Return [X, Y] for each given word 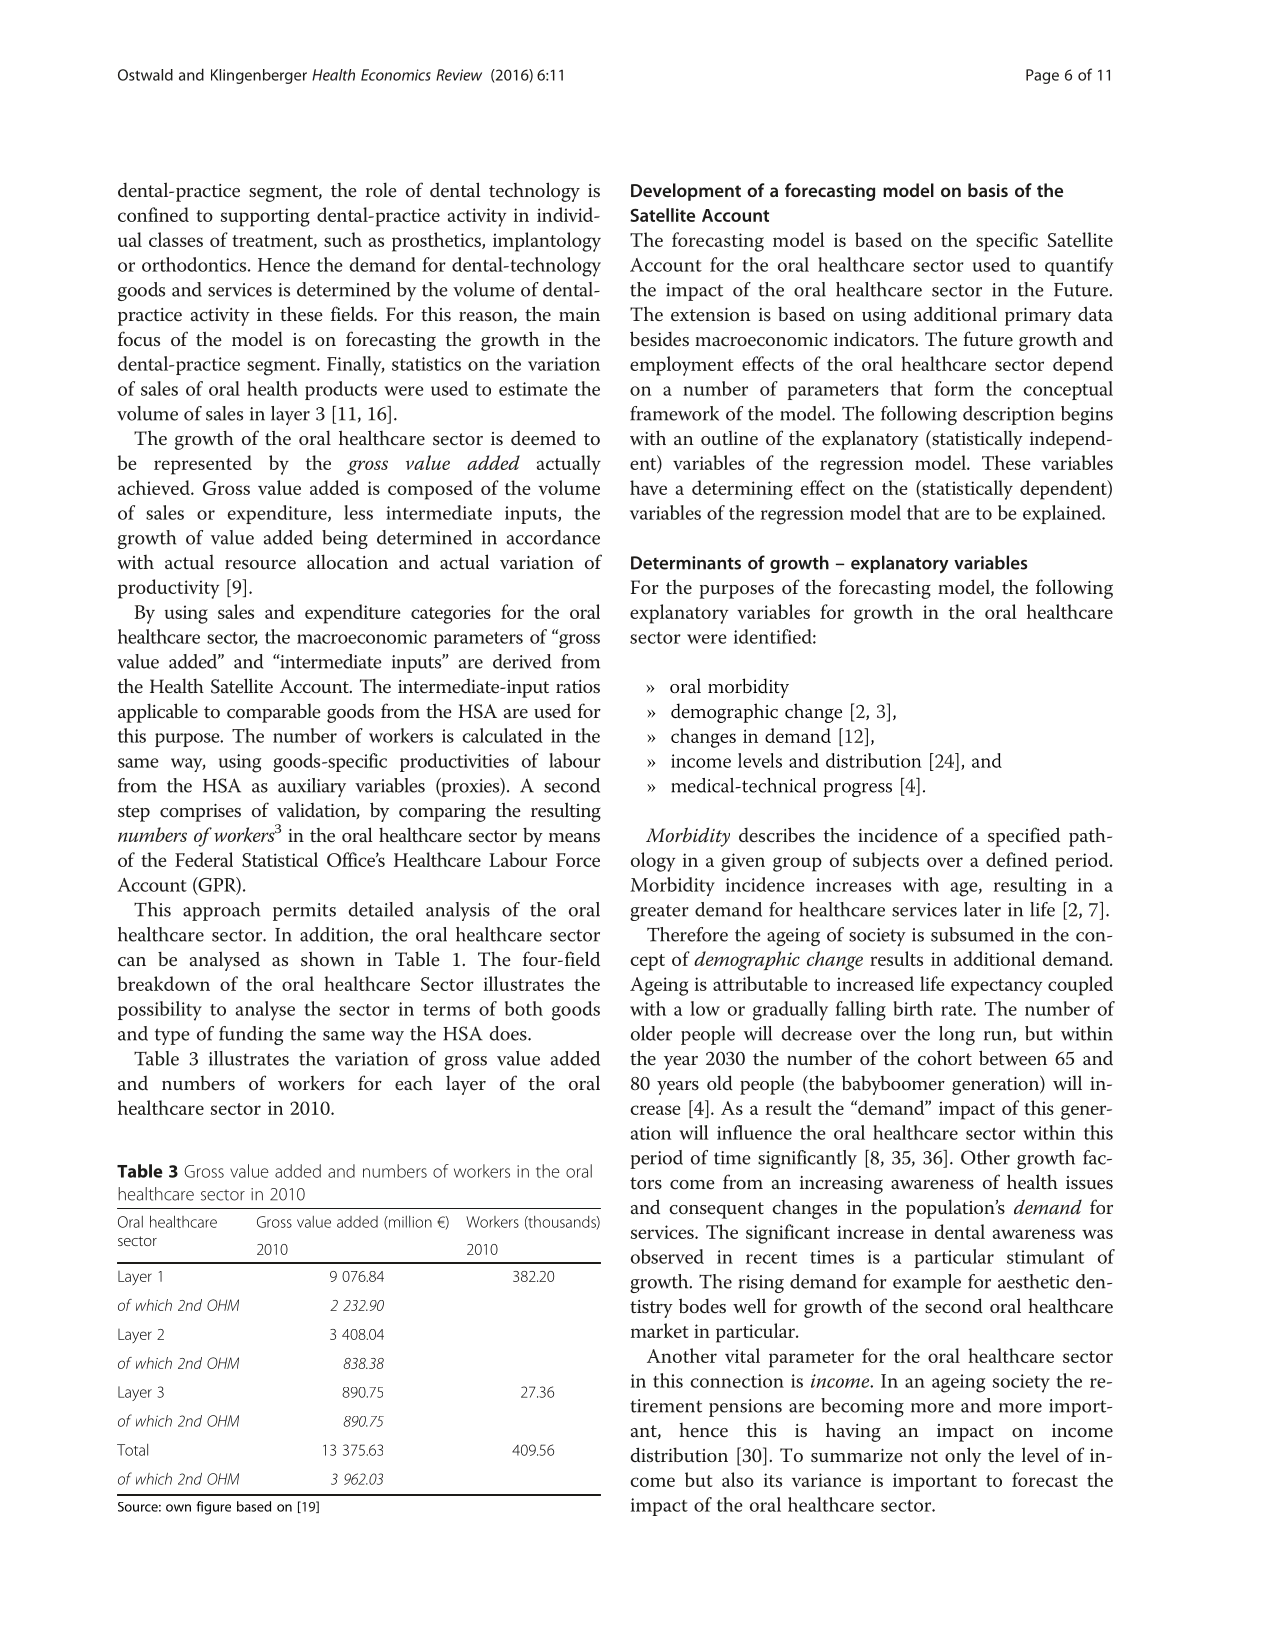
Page [1042, 76]
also [738, 1479]
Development [686, 192]
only [963, 1457]
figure [214, 1508]
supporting [265, 217]
